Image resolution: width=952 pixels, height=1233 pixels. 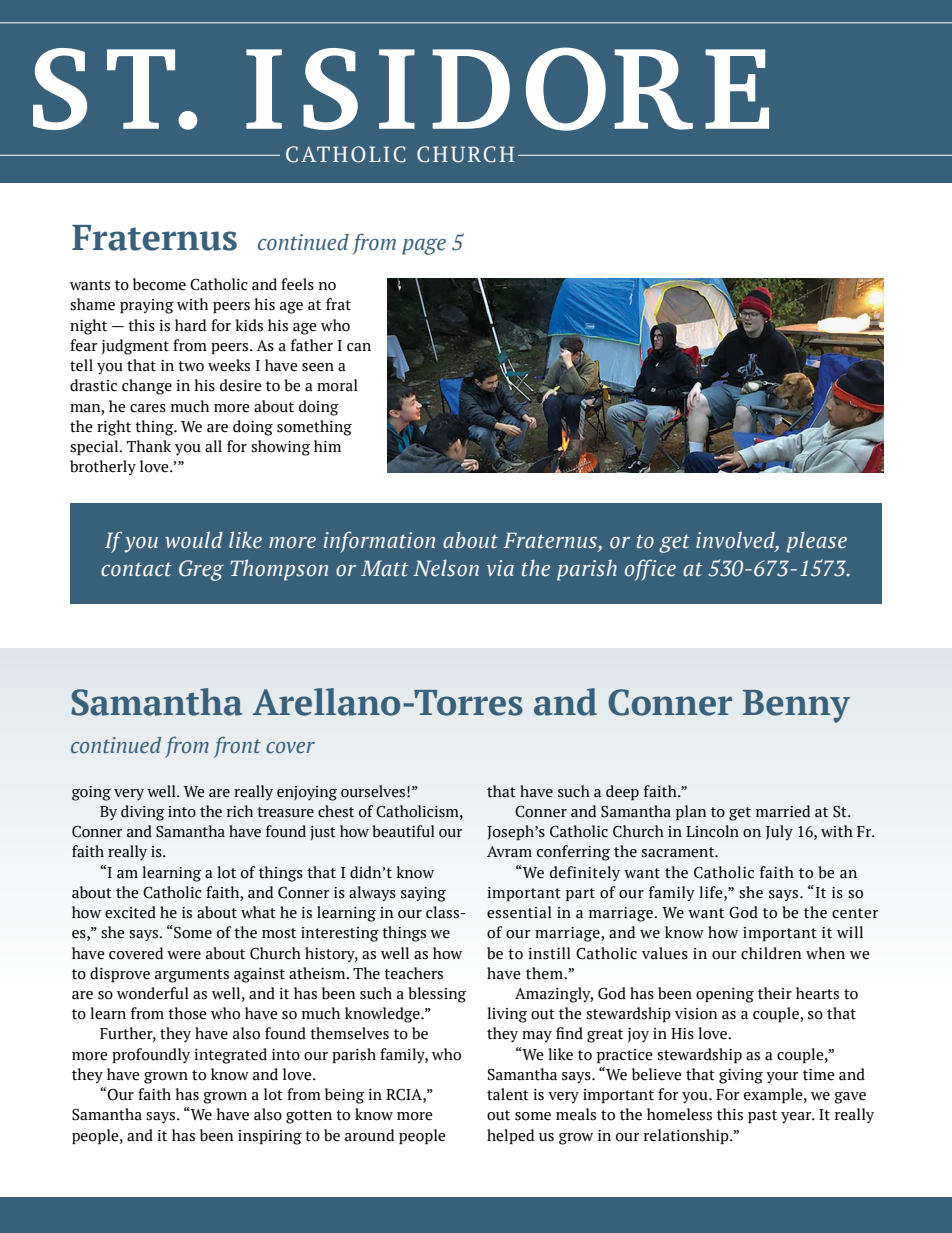 What do you see at coordinates (712, 892) in the screenshot?
I see `life` at bounding box center [712, 892].
